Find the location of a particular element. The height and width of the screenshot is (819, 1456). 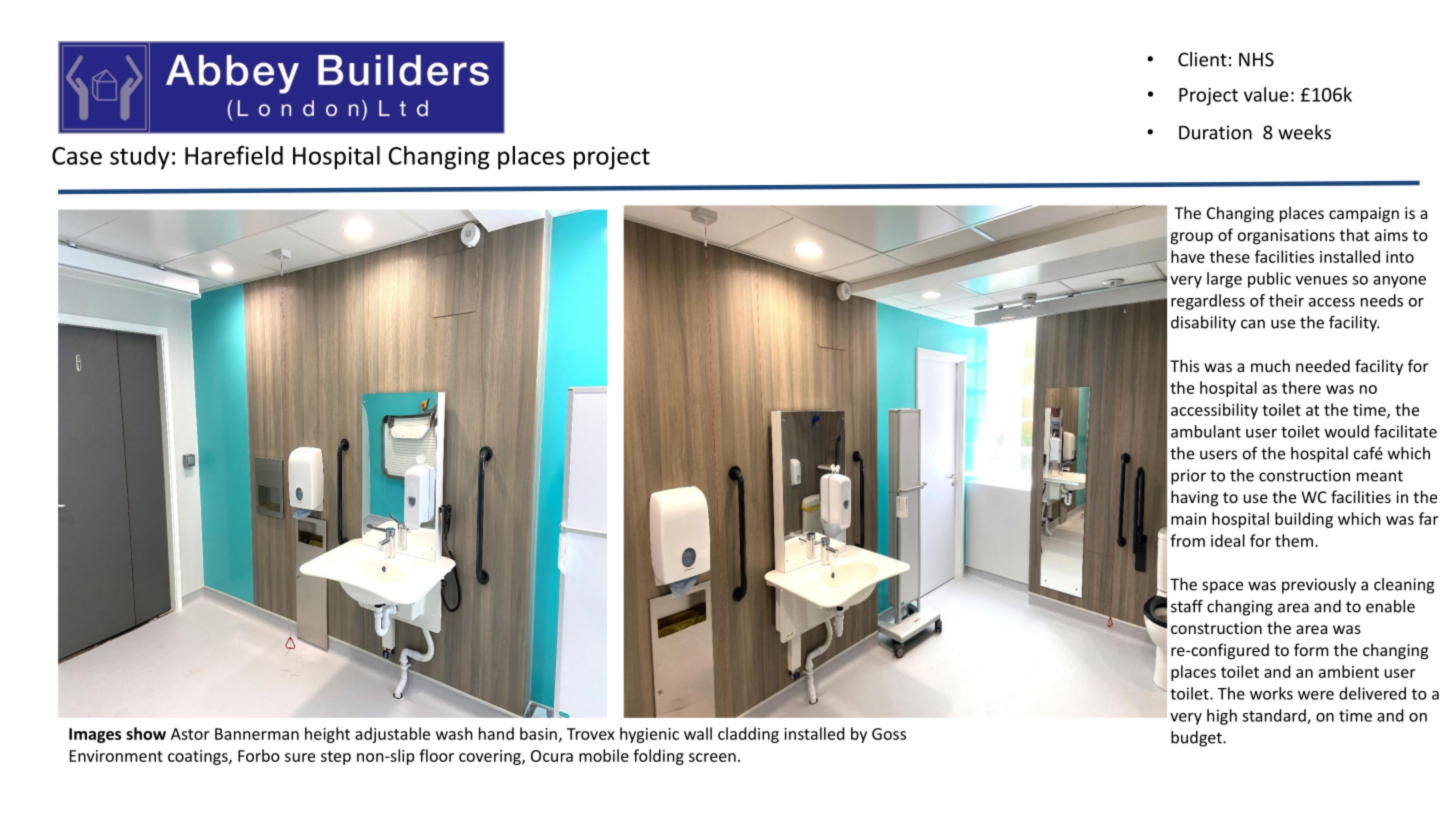

meant is located at coordinates (1380, 476).
